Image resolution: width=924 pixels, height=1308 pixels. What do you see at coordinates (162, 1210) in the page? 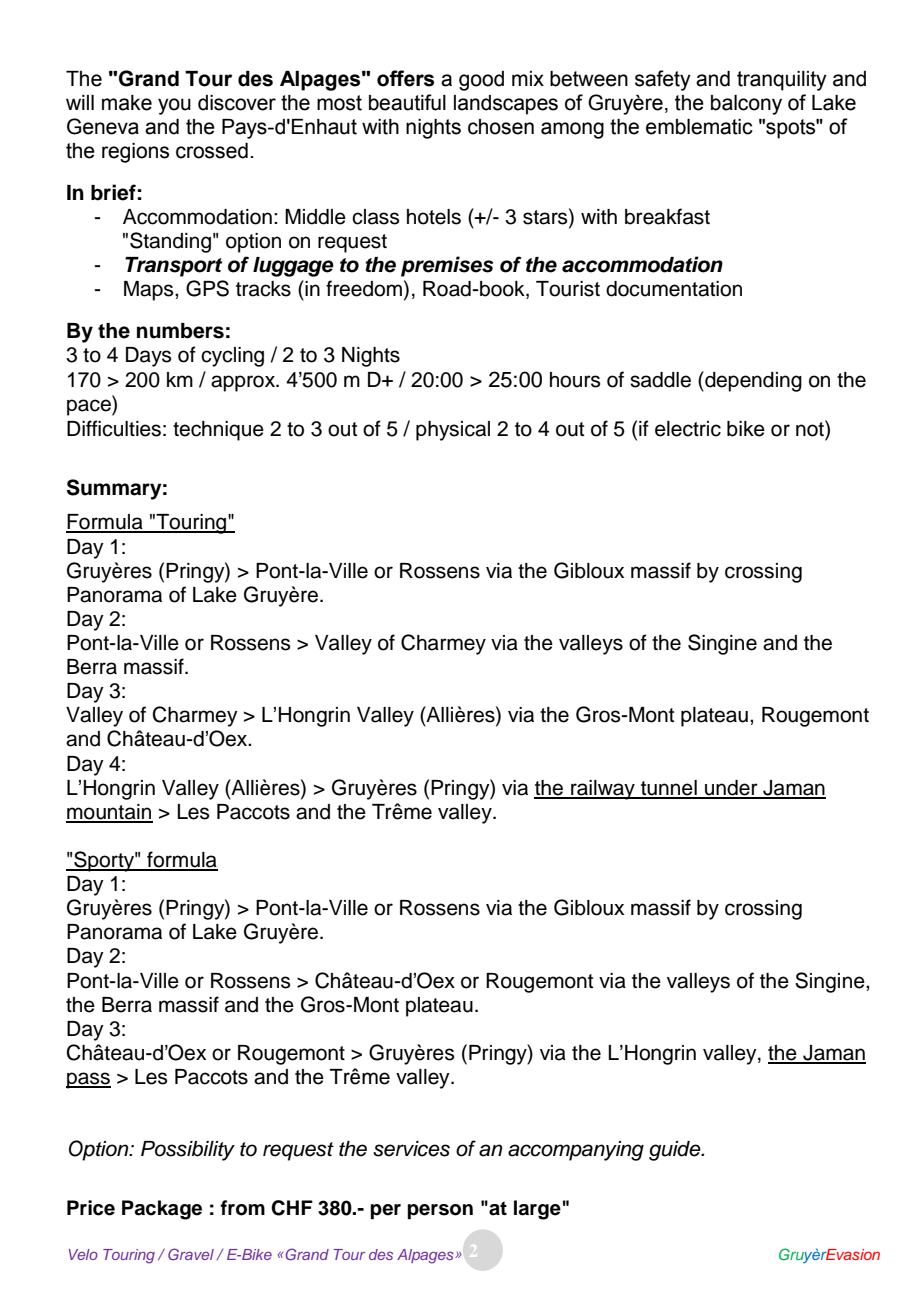
I see `Package` at bounding box center [162, 1210].
